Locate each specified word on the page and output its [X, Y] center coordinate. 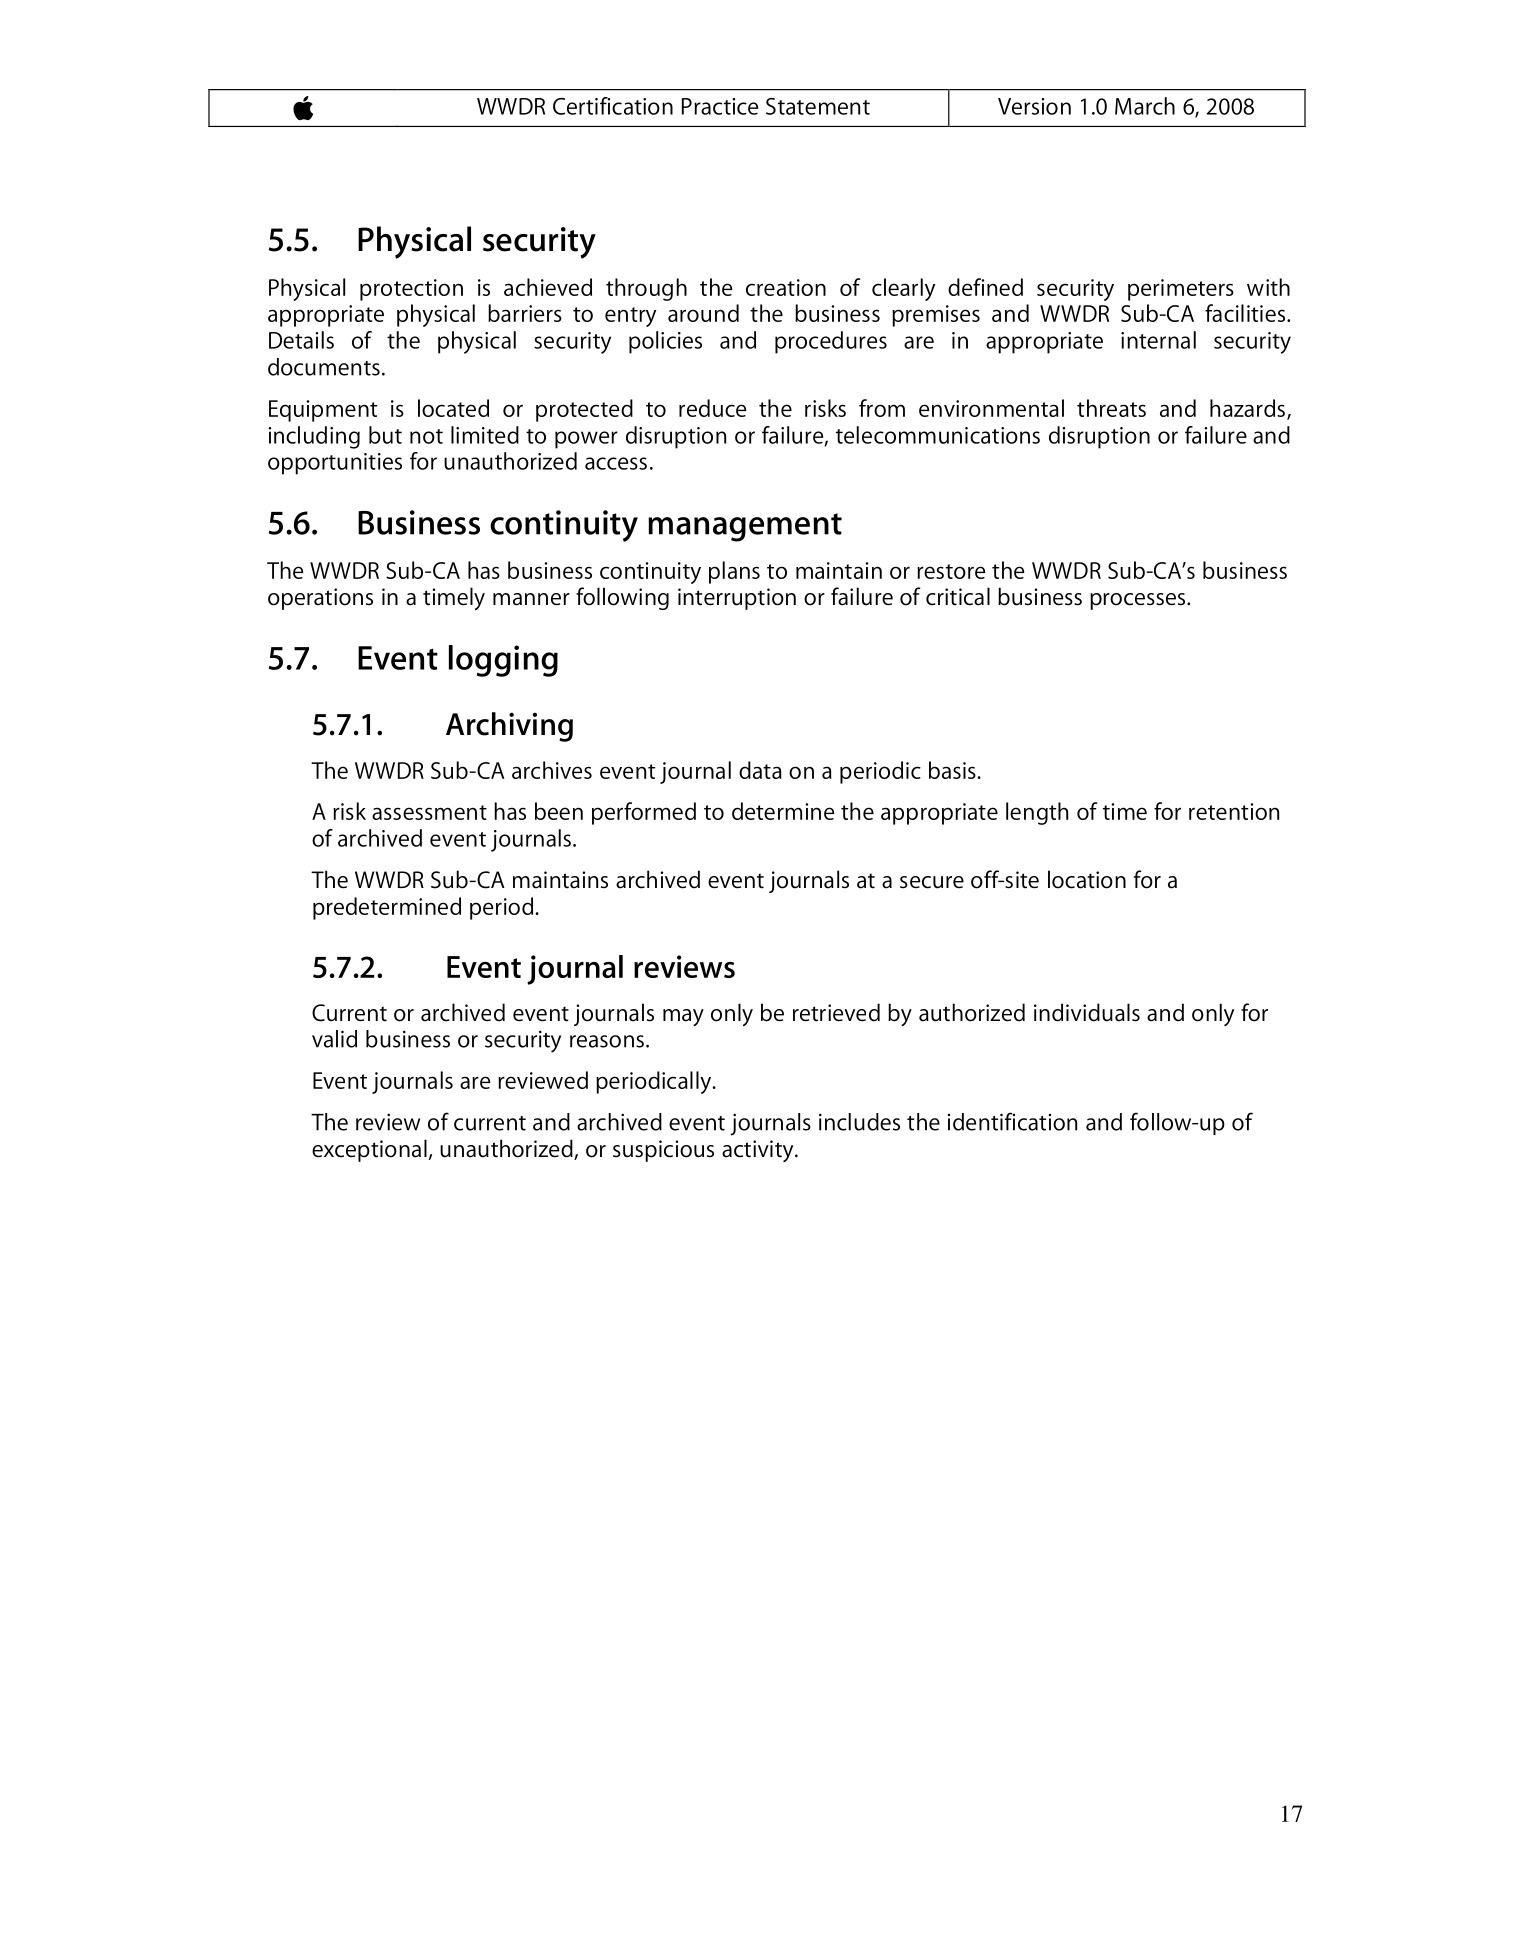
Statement [818, 106]
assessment [429, 812]
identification [1012, 1121]
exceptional [369, 1150]
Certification [613, 106]
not [426, 436]
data [760, 770]
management [745, 527]
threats [1111, 408]
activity [759, 1151]
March [1145, 106]
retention [1234, 811]
